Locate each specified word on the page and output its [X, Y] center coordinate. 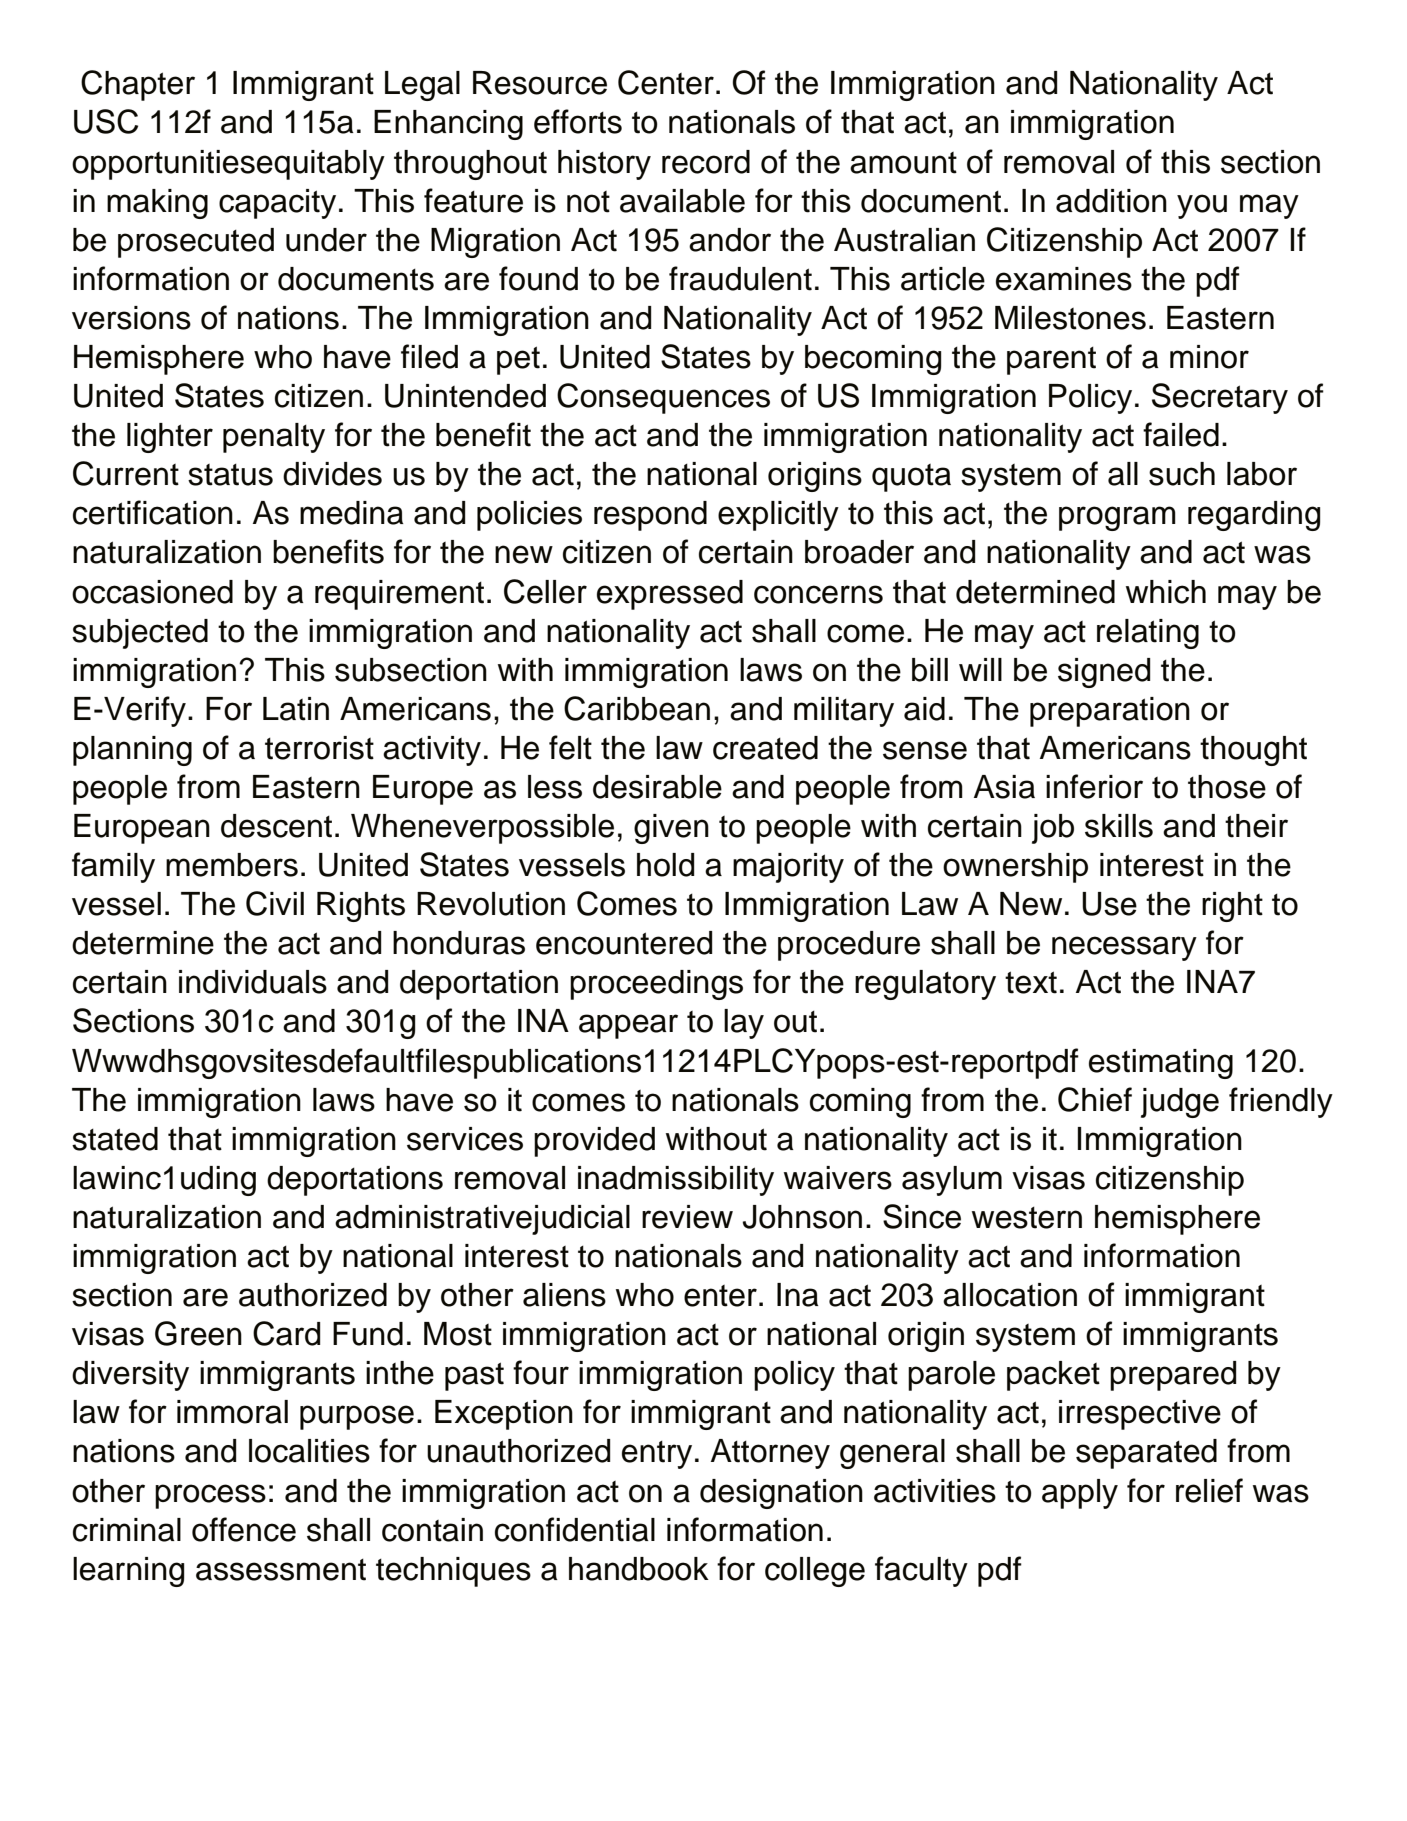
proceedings [656, 985]
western [1027, 1218]
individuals [253, 982]
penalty [274, 438]
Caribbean [637, 708]
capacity [277, 204]
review [687, 1217]
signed [1104, 673]
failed [1181, 434]
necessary [1124, 948]
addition [1111, 201]
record [706, 162]
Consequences [663, 398]
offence [244, 1529]
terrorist [319, 748]
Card [286, 1333]
